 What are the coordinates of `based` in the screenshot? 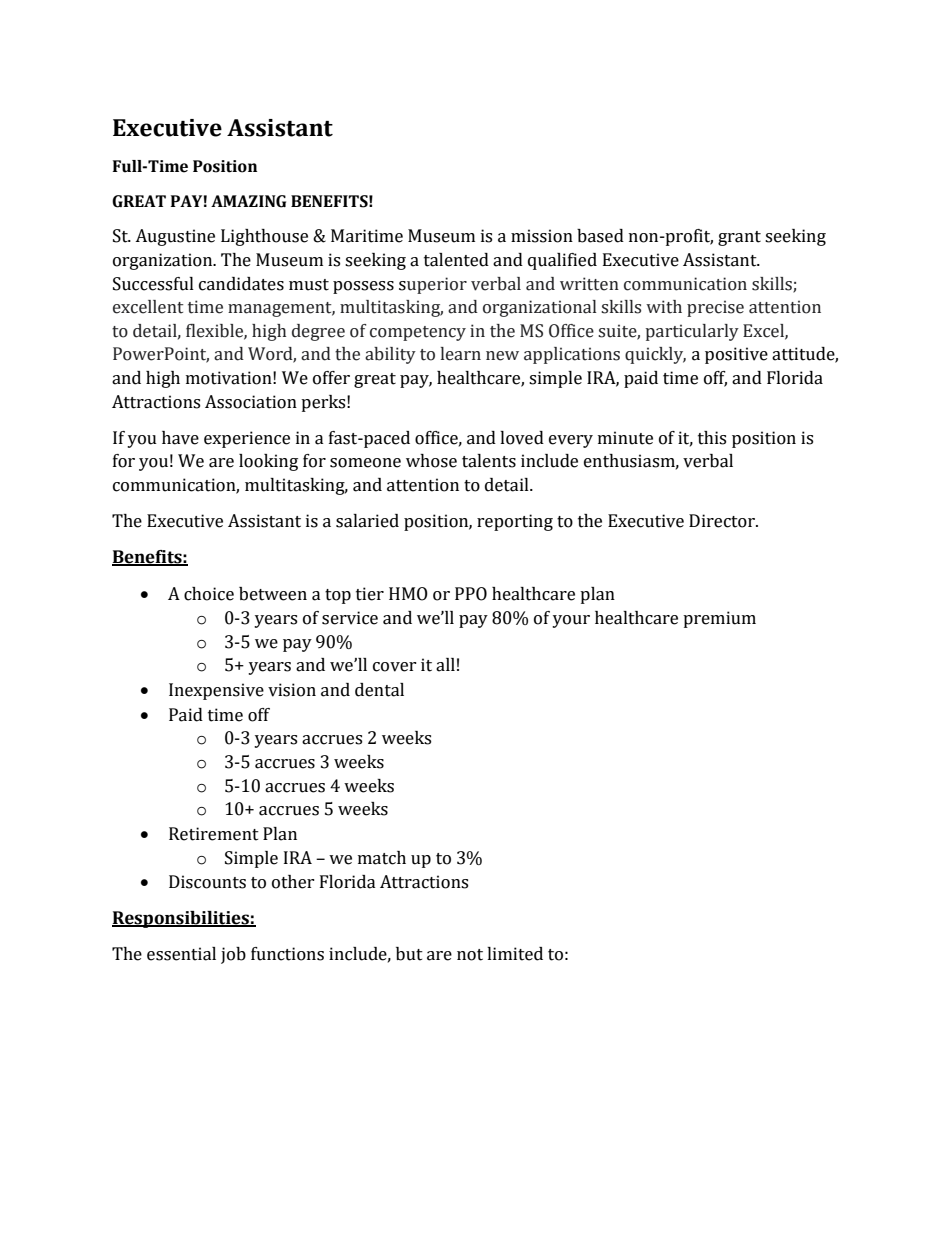 It's located at (600, 236).
